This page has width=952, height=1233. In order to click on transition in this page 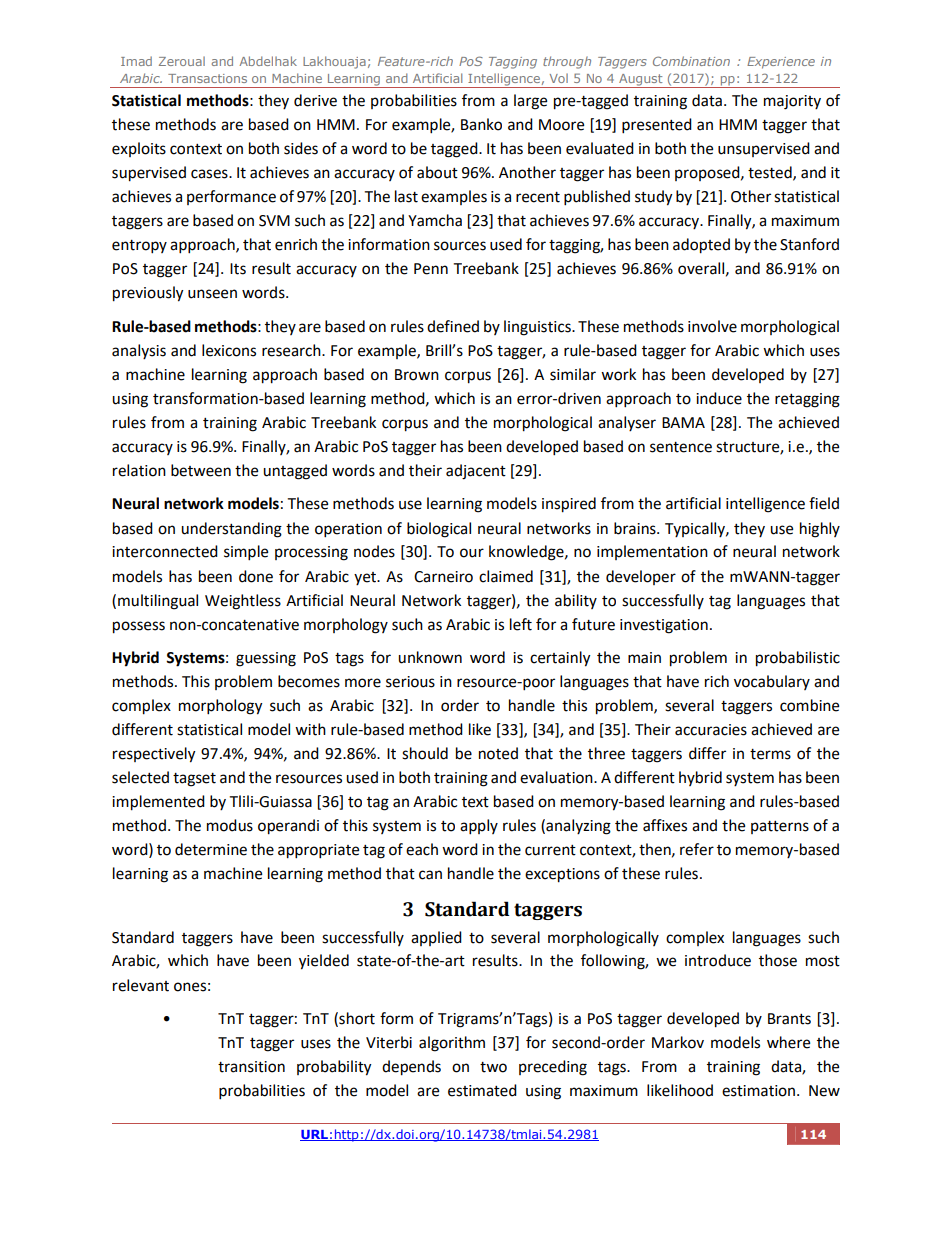, I will do `click(251, 1067)`.
